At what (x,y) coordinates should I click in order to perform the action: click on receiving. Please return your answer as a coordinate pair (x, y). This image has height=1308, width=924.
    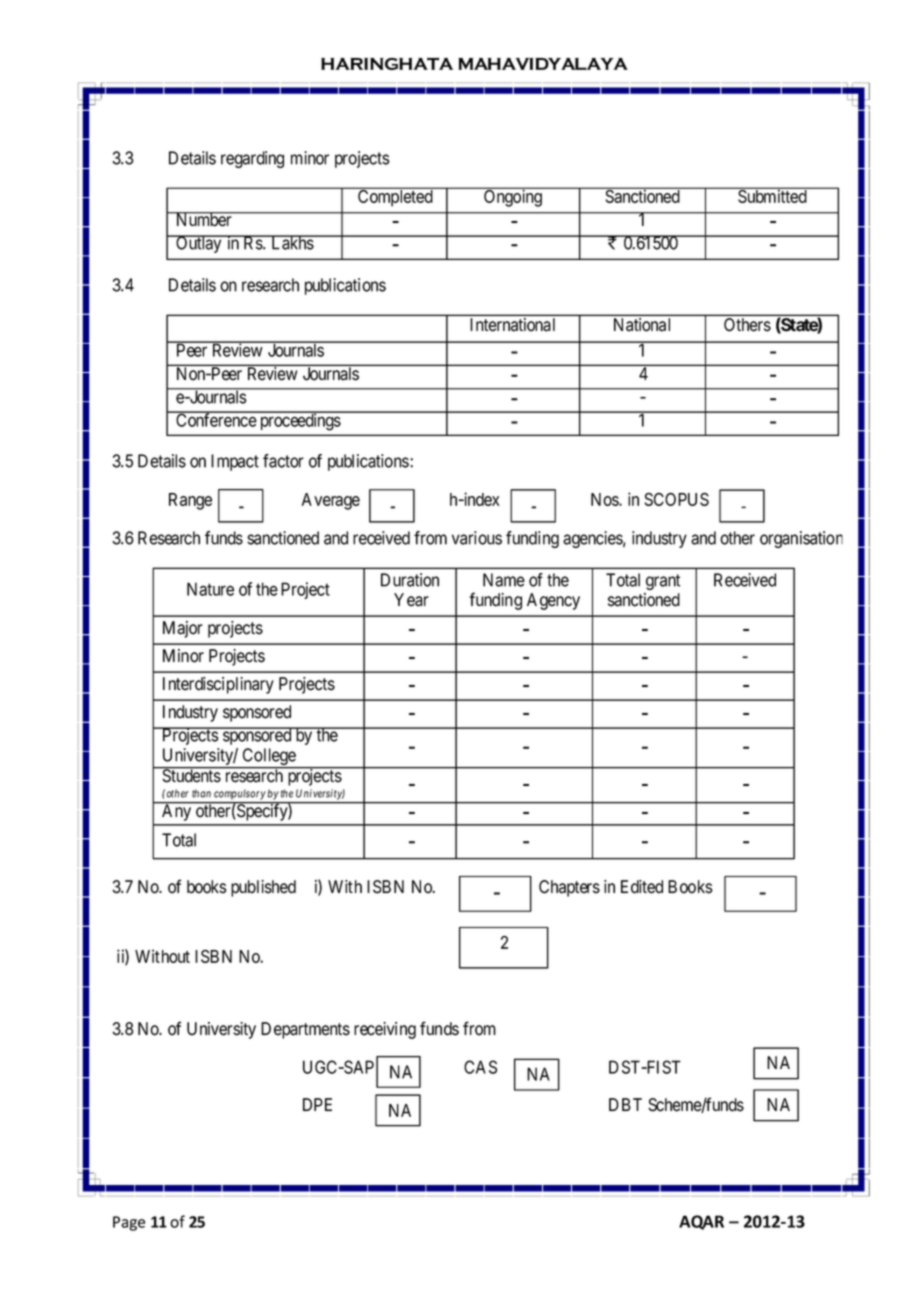
    Looking at the image, I should click on (385, 1030).
